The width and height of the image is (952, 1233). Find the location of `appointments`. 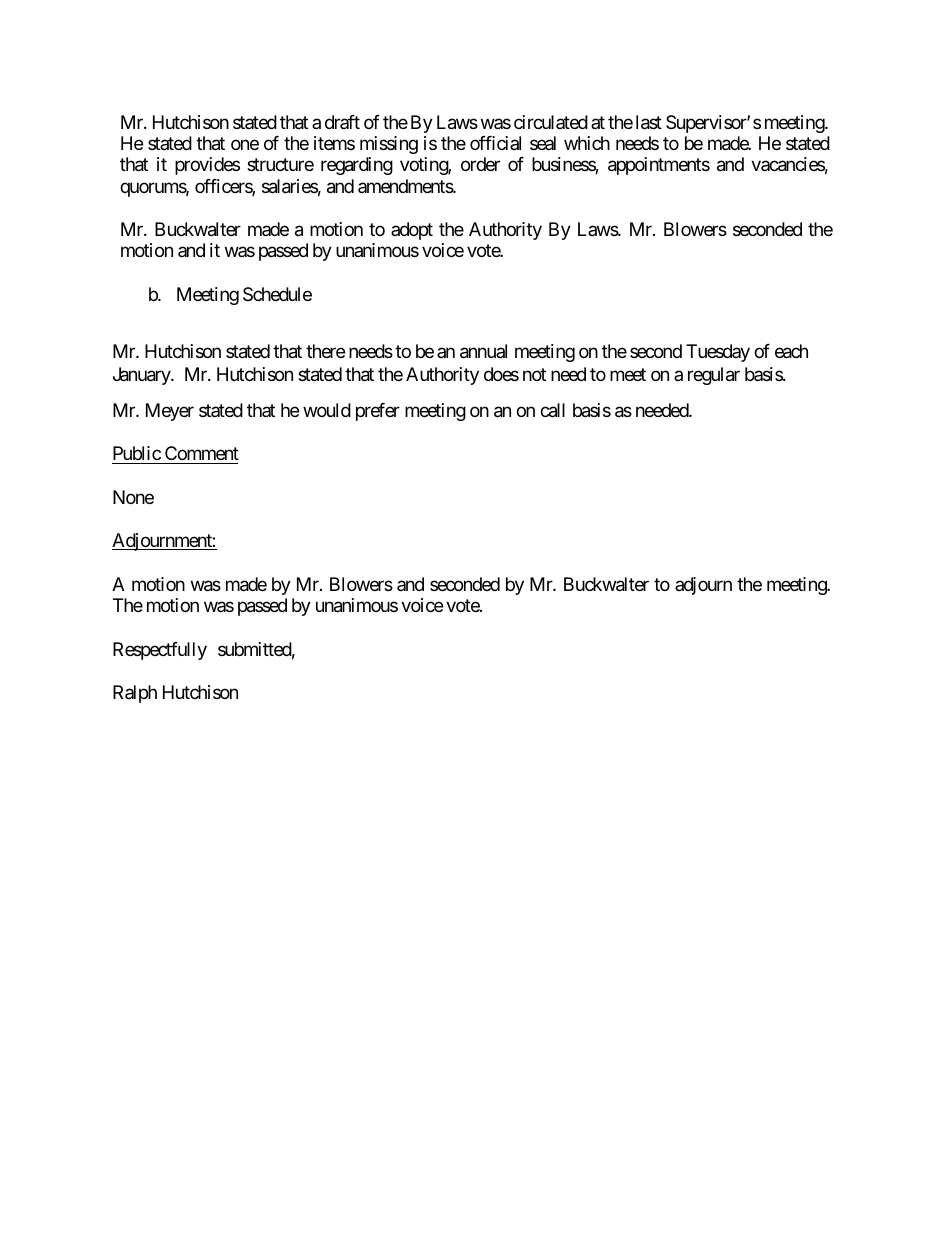

appointments is located at coordinates (659, 166).
